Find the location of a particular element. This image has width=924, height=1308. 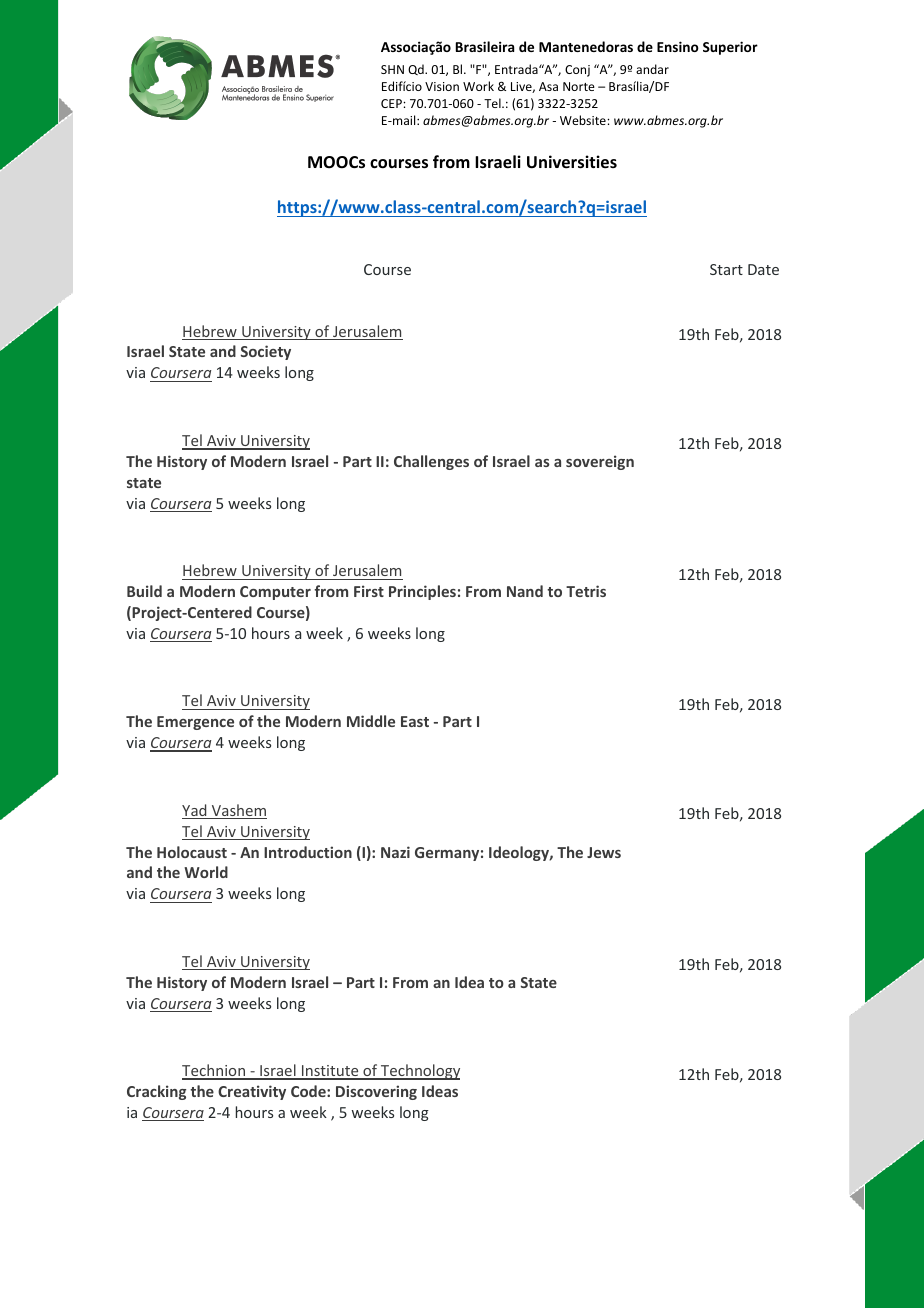

Principles is located at coordinates (422, 592).
